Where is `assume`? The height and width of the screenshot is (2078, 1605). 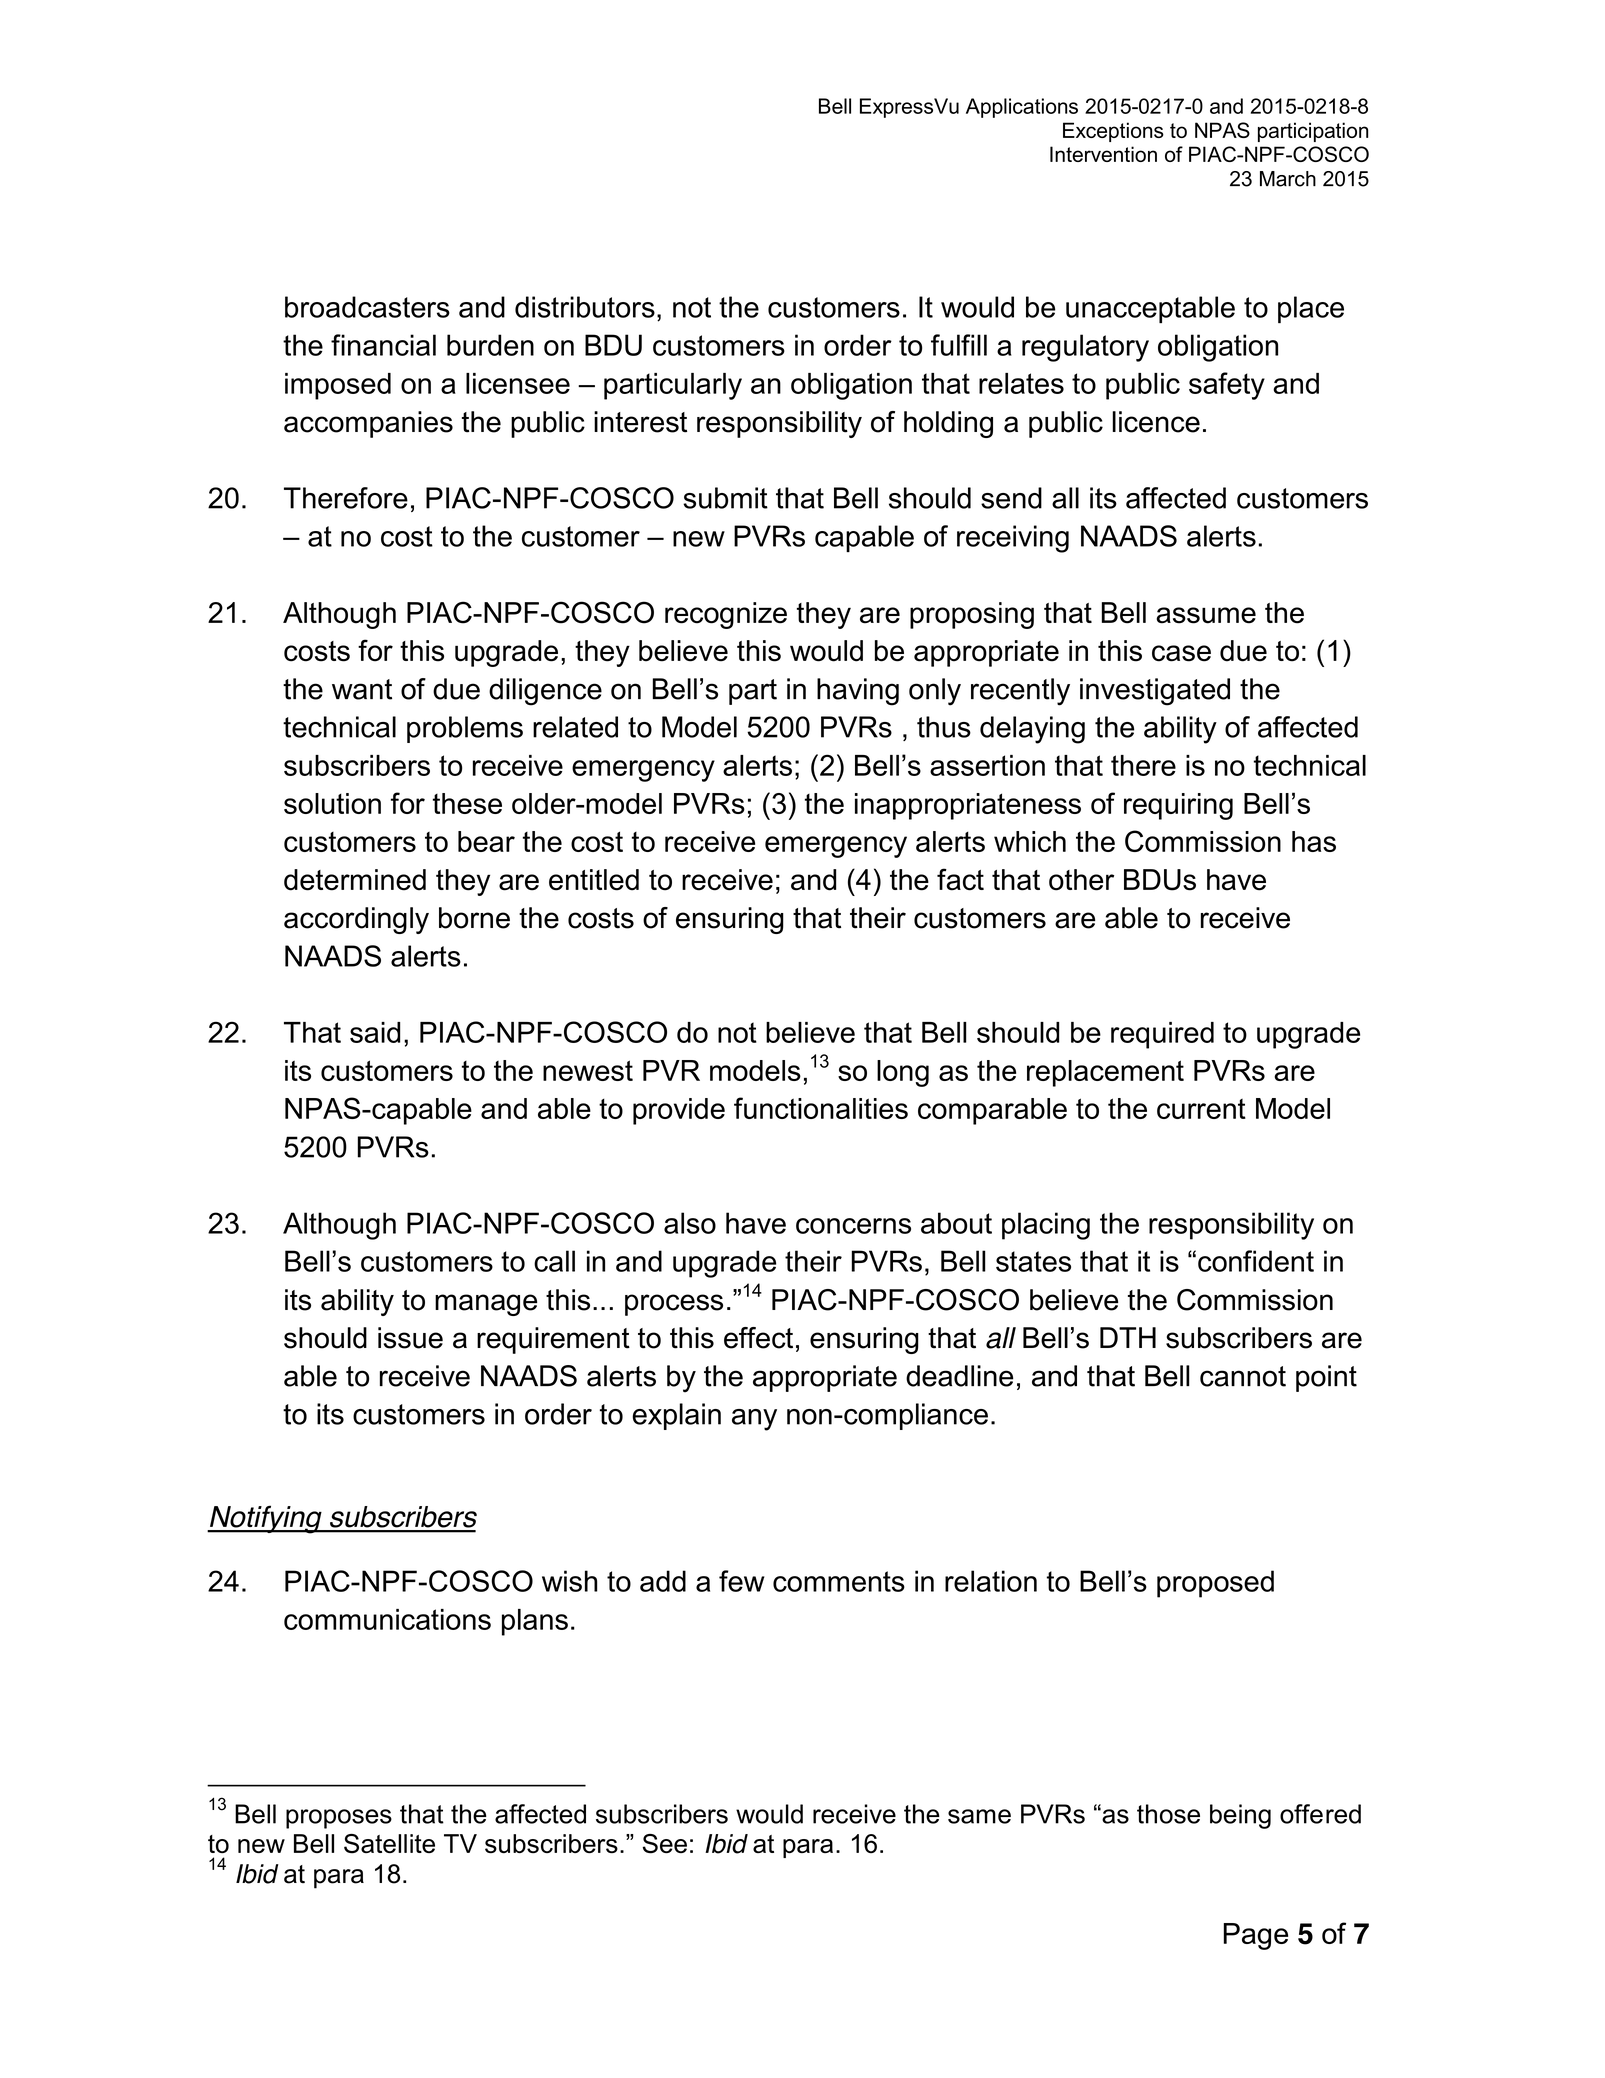 assume is located at coordinates (1206, 615).
